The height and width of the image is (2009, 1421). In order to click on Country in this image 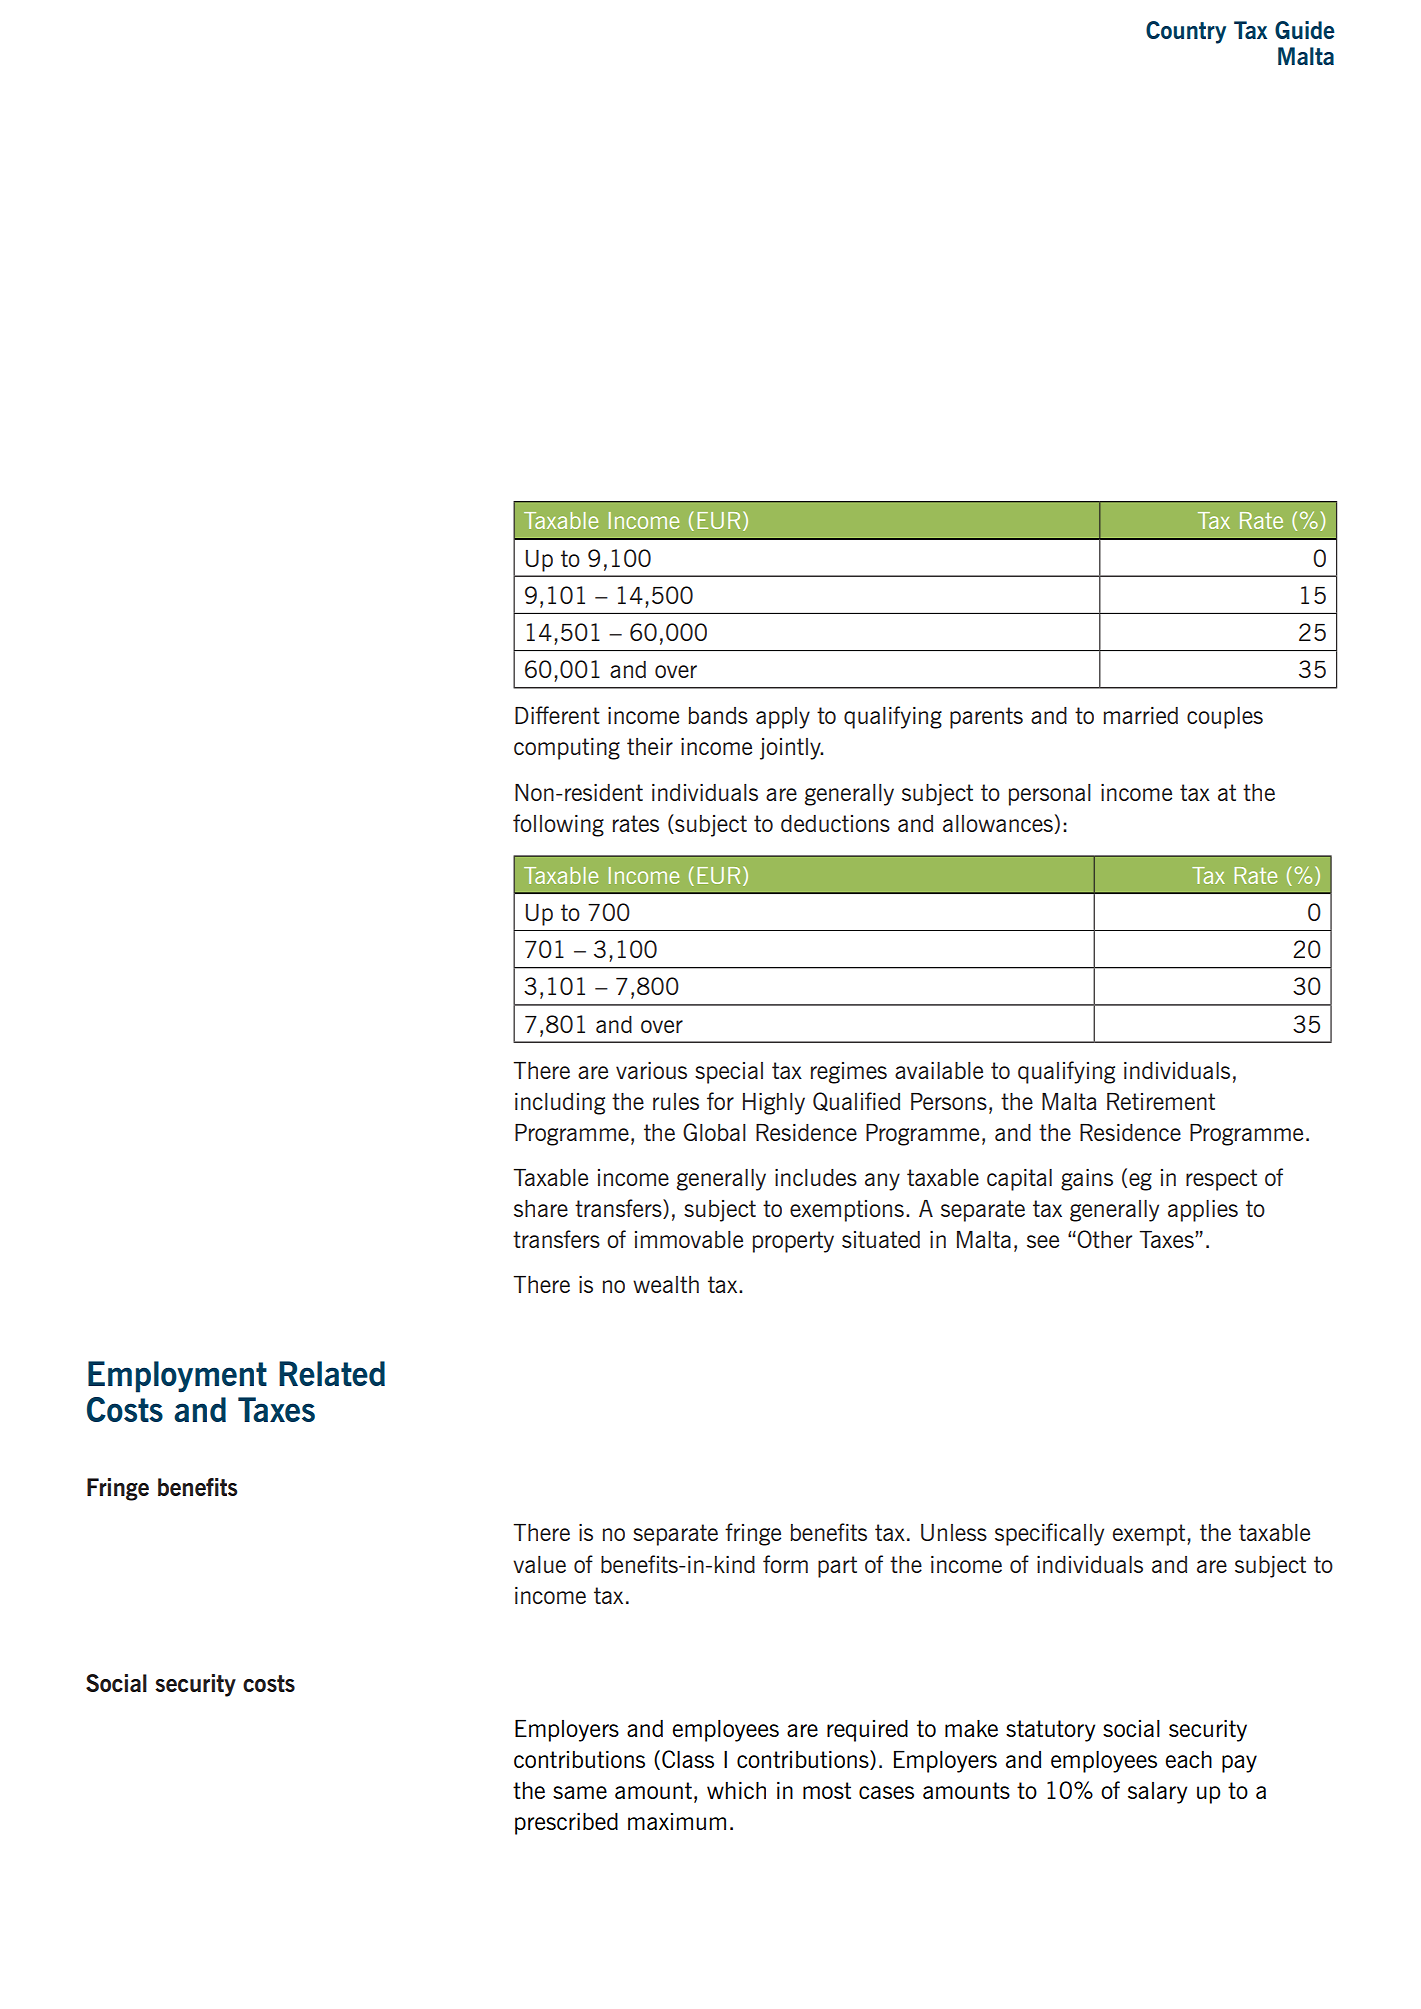, I will do `click(1186, 32)`.
